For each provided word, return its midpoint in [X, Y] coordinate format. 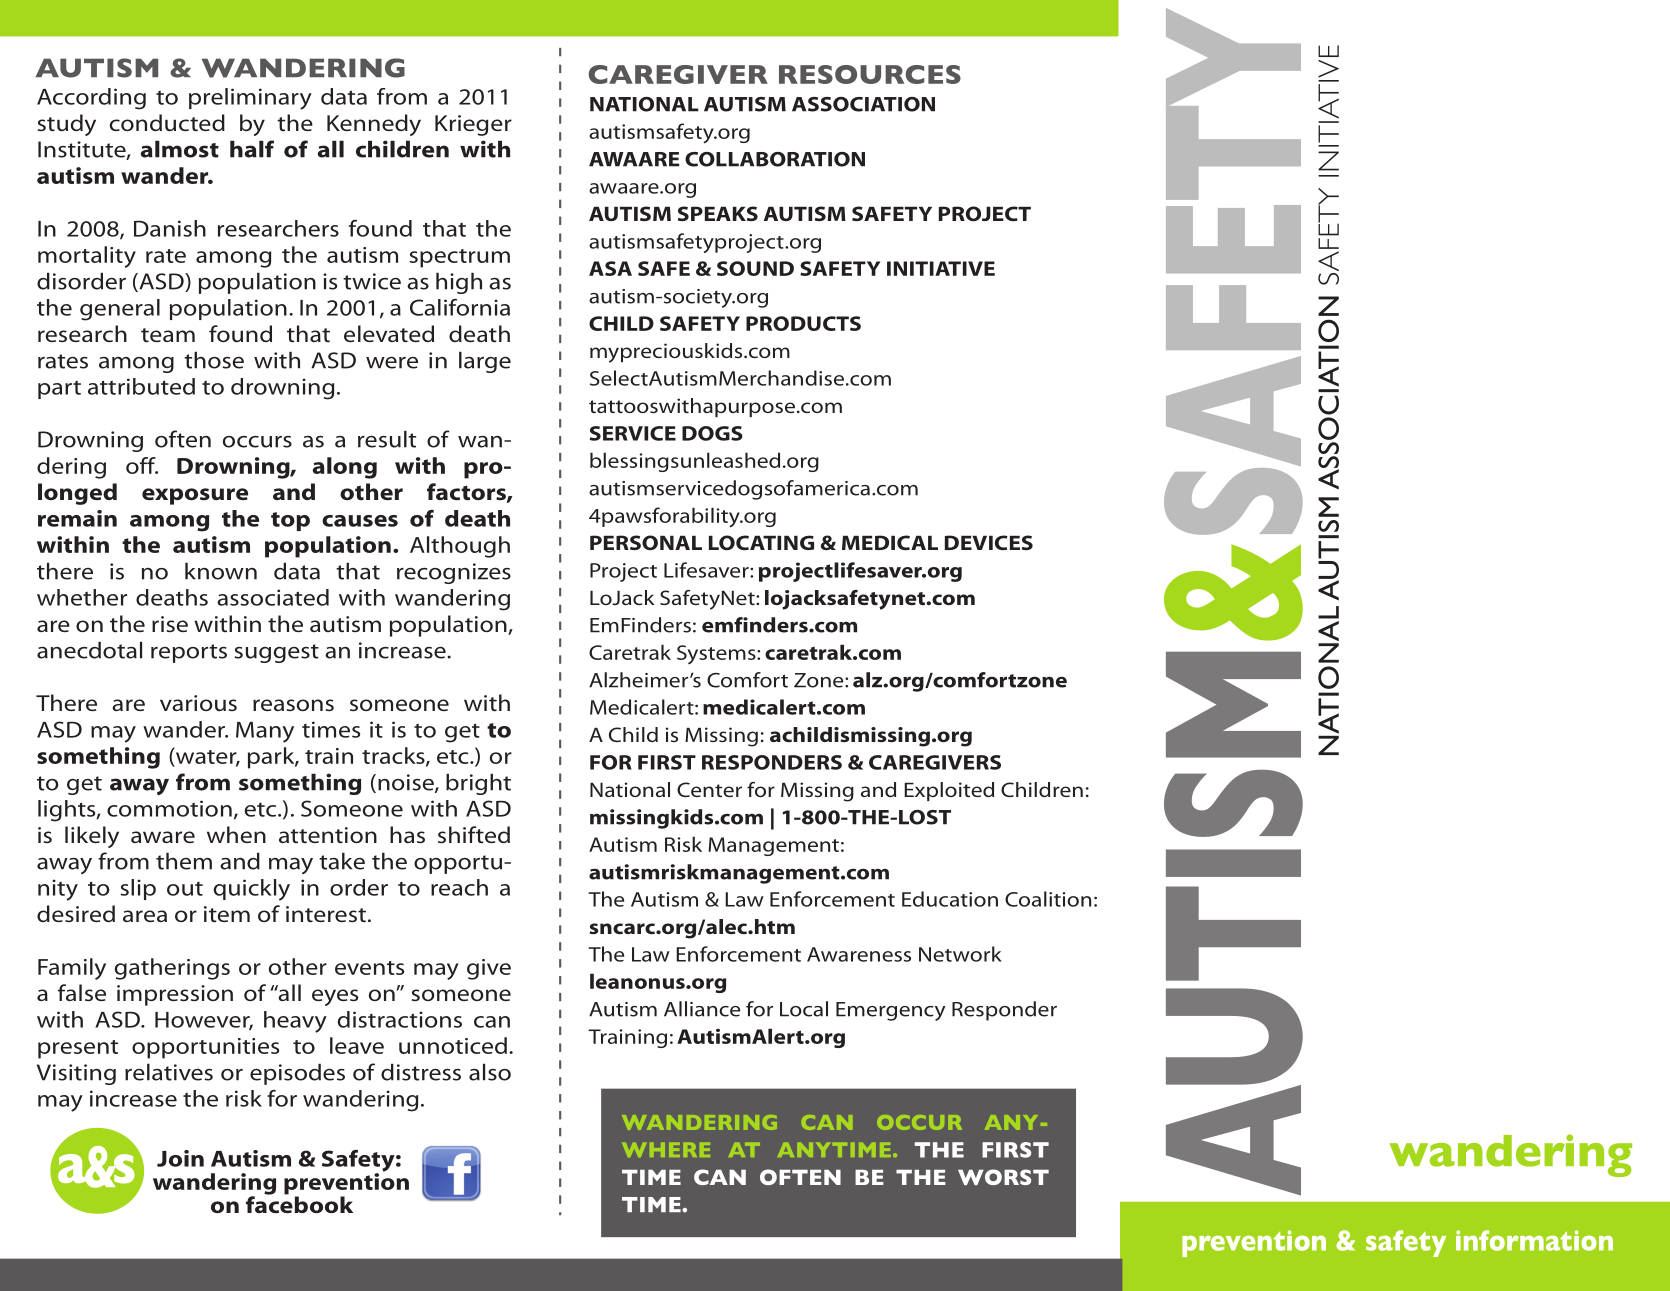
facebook [299, 1204]
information [1534, 1240]
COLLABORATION [775, 159]
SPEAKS [718, 213]
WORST [1003, 1177]
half [252, 149]
